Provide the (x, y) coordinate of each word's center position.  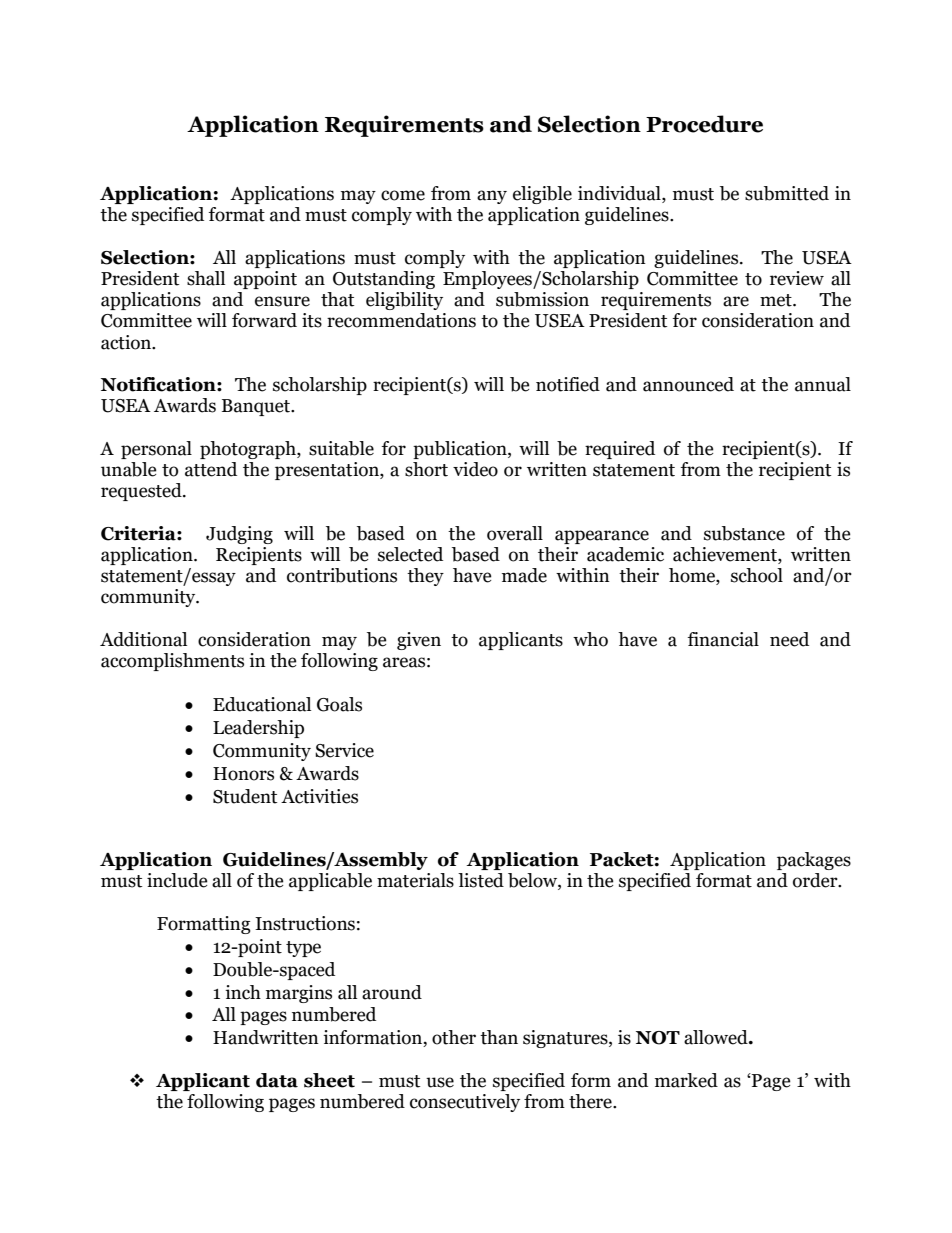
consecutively (465, 1103)
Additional (143, 639)
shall (206, 278)
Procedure (704, 124)
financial (723, 639)
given (419, 641)
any (492, 197)
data (277, 1080)
